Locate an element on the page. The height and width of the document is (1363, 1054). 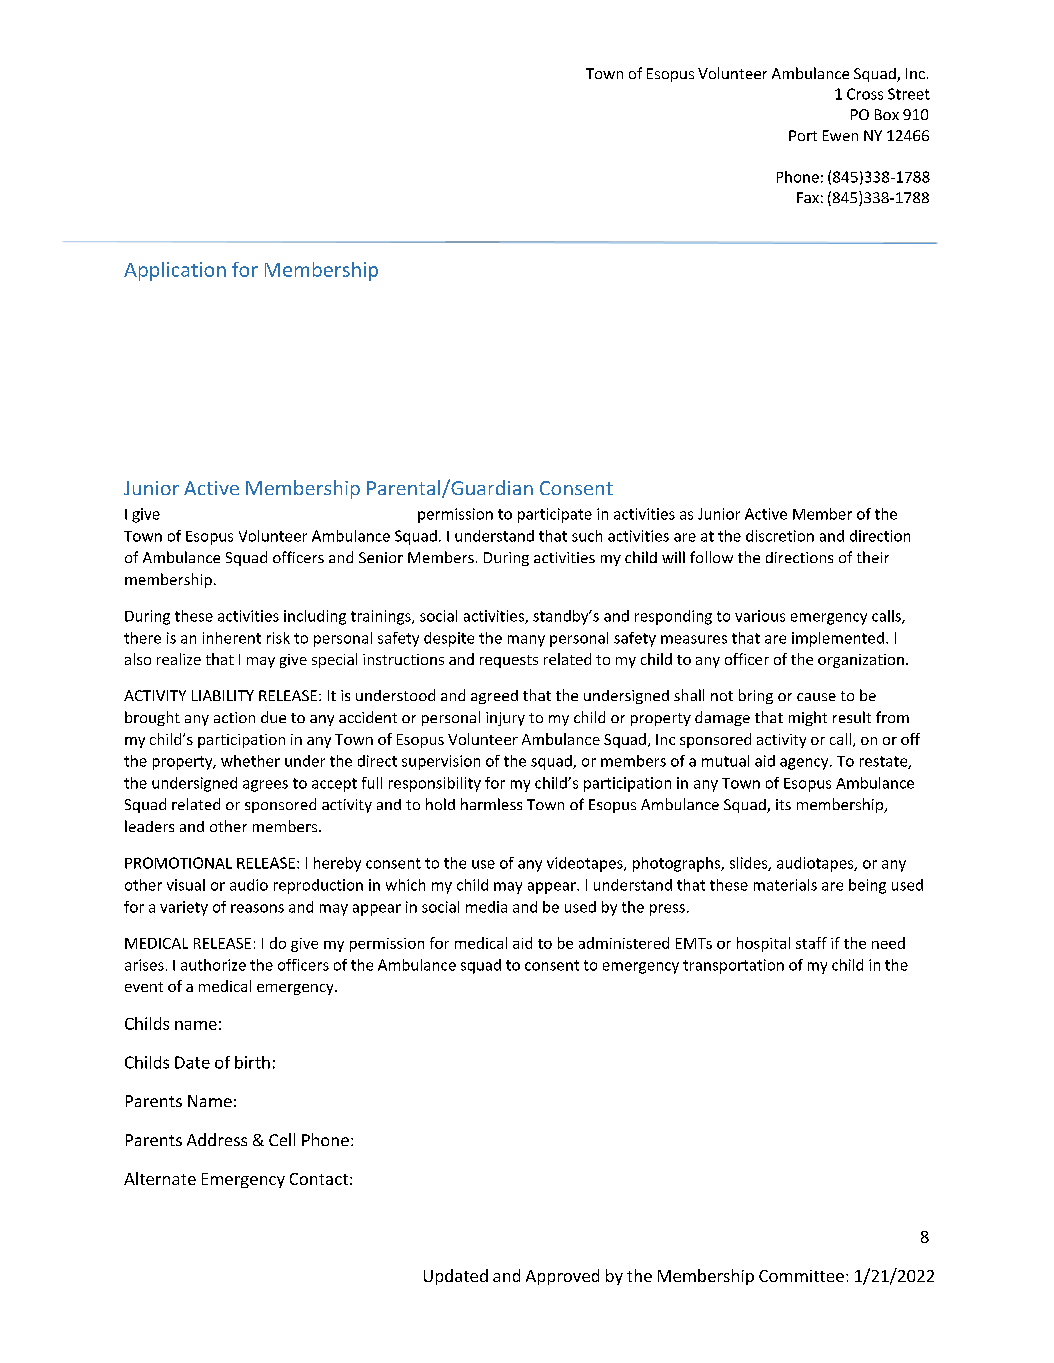
Cross is located at coordinates (865, 94).
